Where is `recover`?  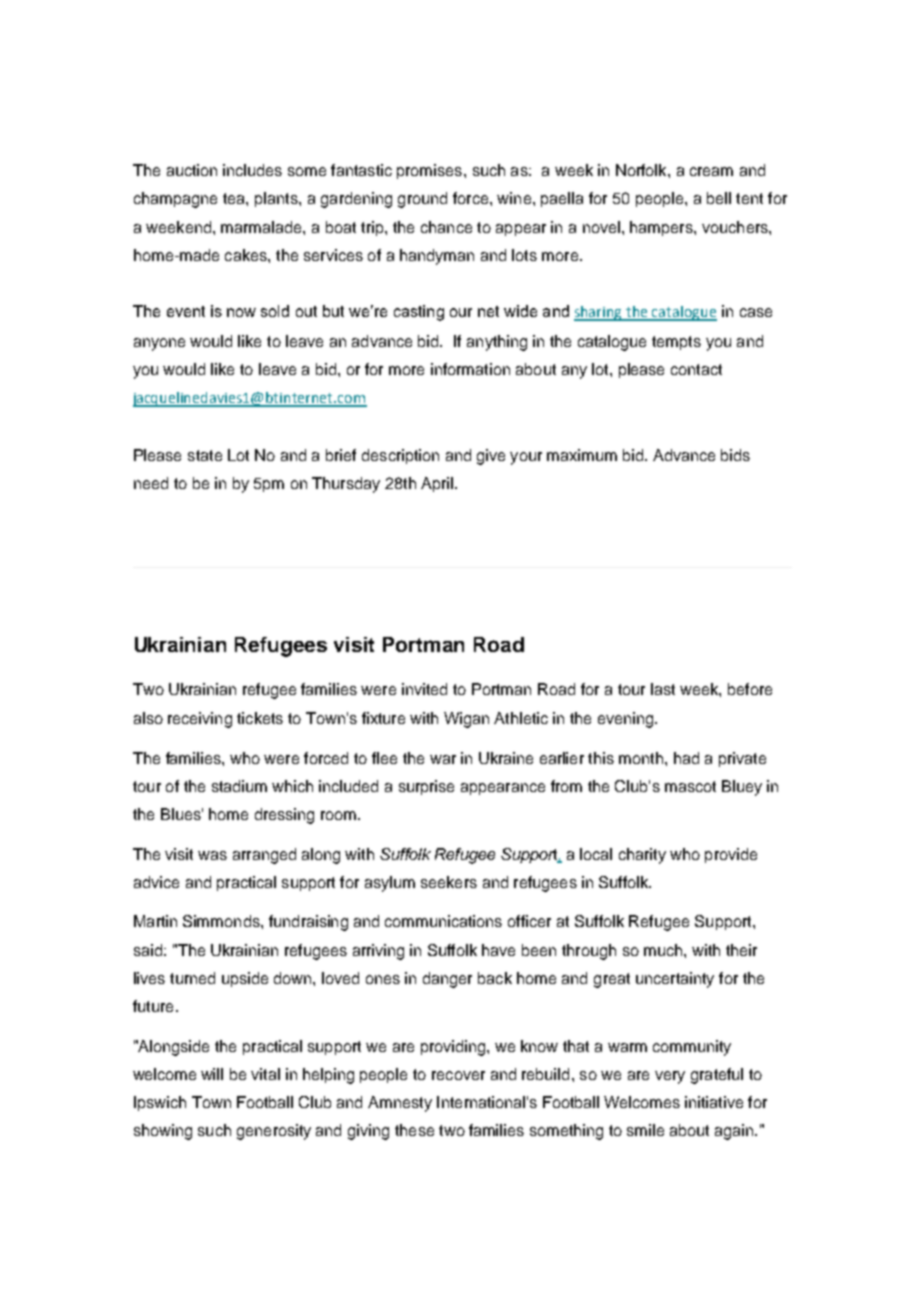 recover is located at coordinates (458, 1075).
